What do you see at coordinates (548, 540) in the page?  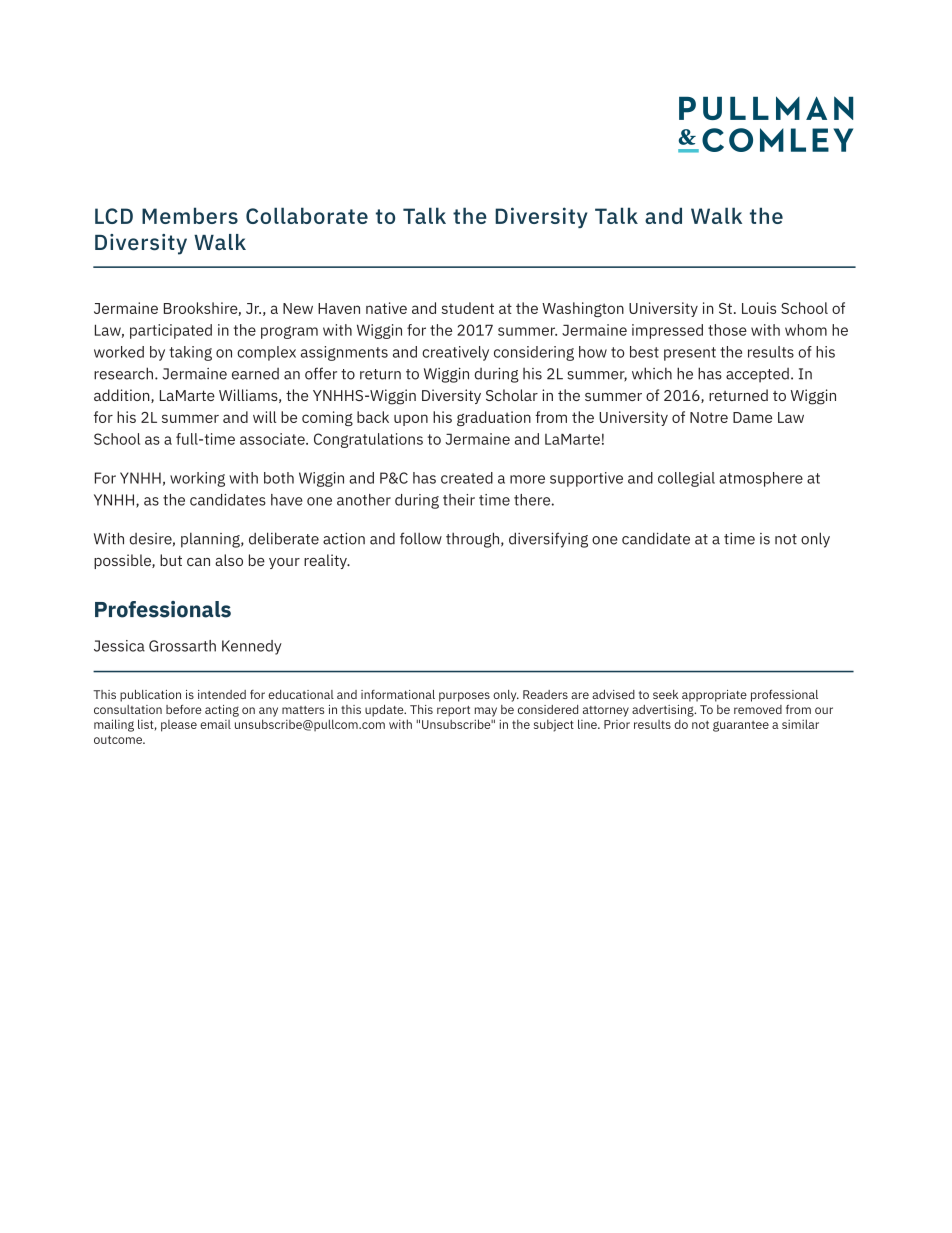 I see `diversifying` at bounding box center [548, 540].
